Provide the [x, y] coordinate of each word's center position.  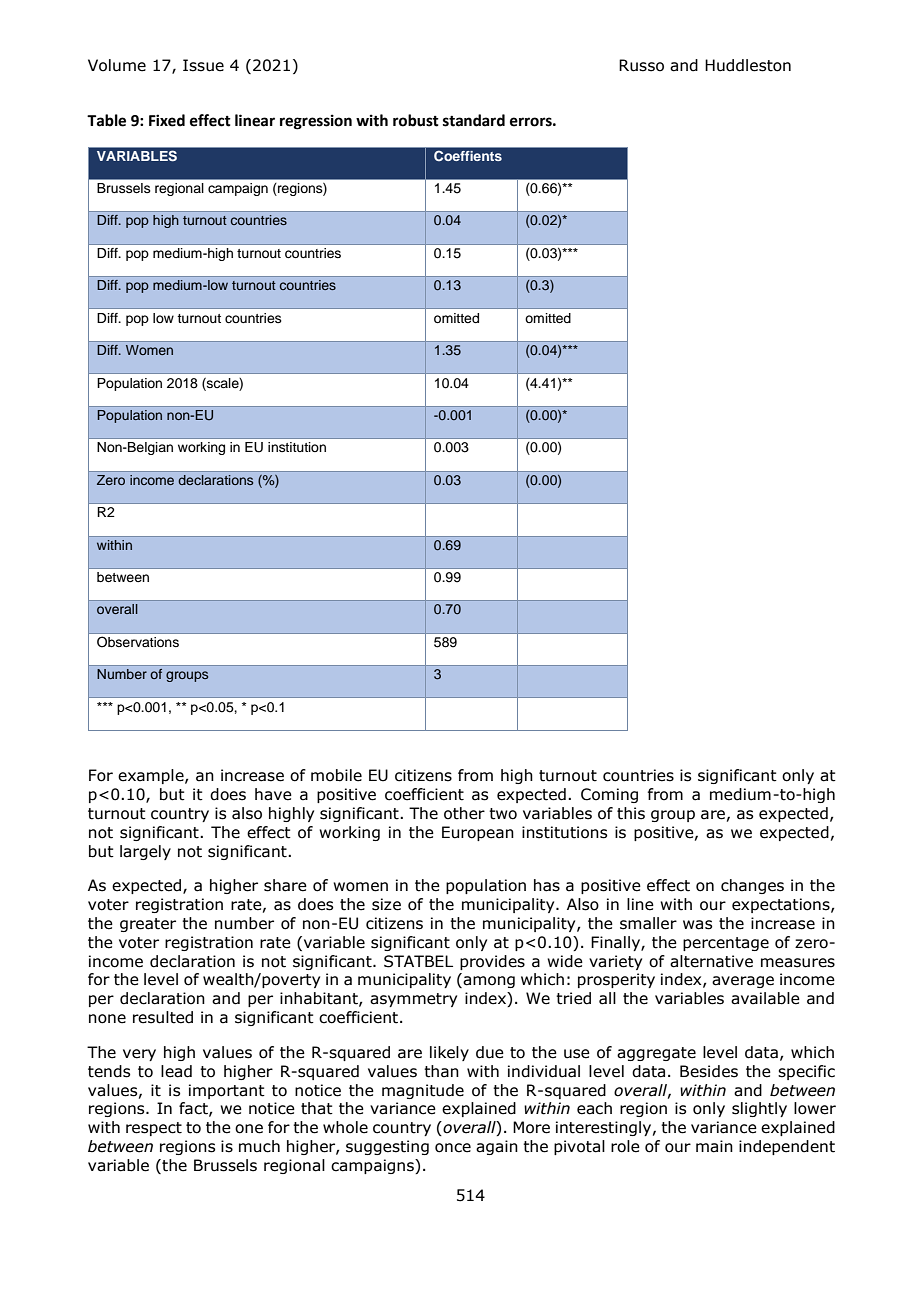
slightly [759, 1109]
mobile [336, 775]
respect [154, 1129]
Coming [609, 795]
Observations [138, 642]
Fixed [167, 120]
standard [474, 120]
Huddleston [748, 65]
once [453, 1148]
